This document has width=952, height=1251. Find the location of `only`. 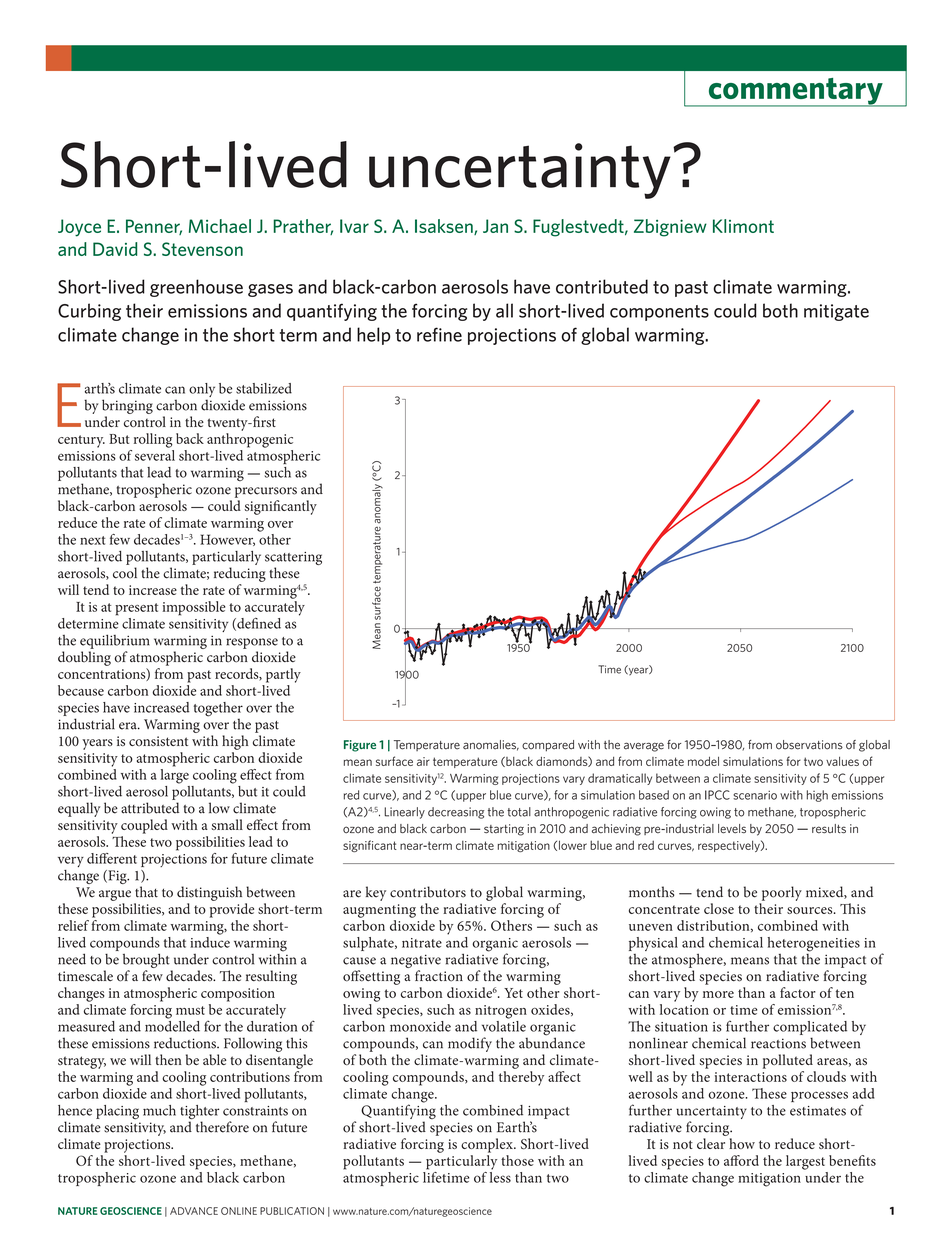

only is located at coordinates (202, 391).
